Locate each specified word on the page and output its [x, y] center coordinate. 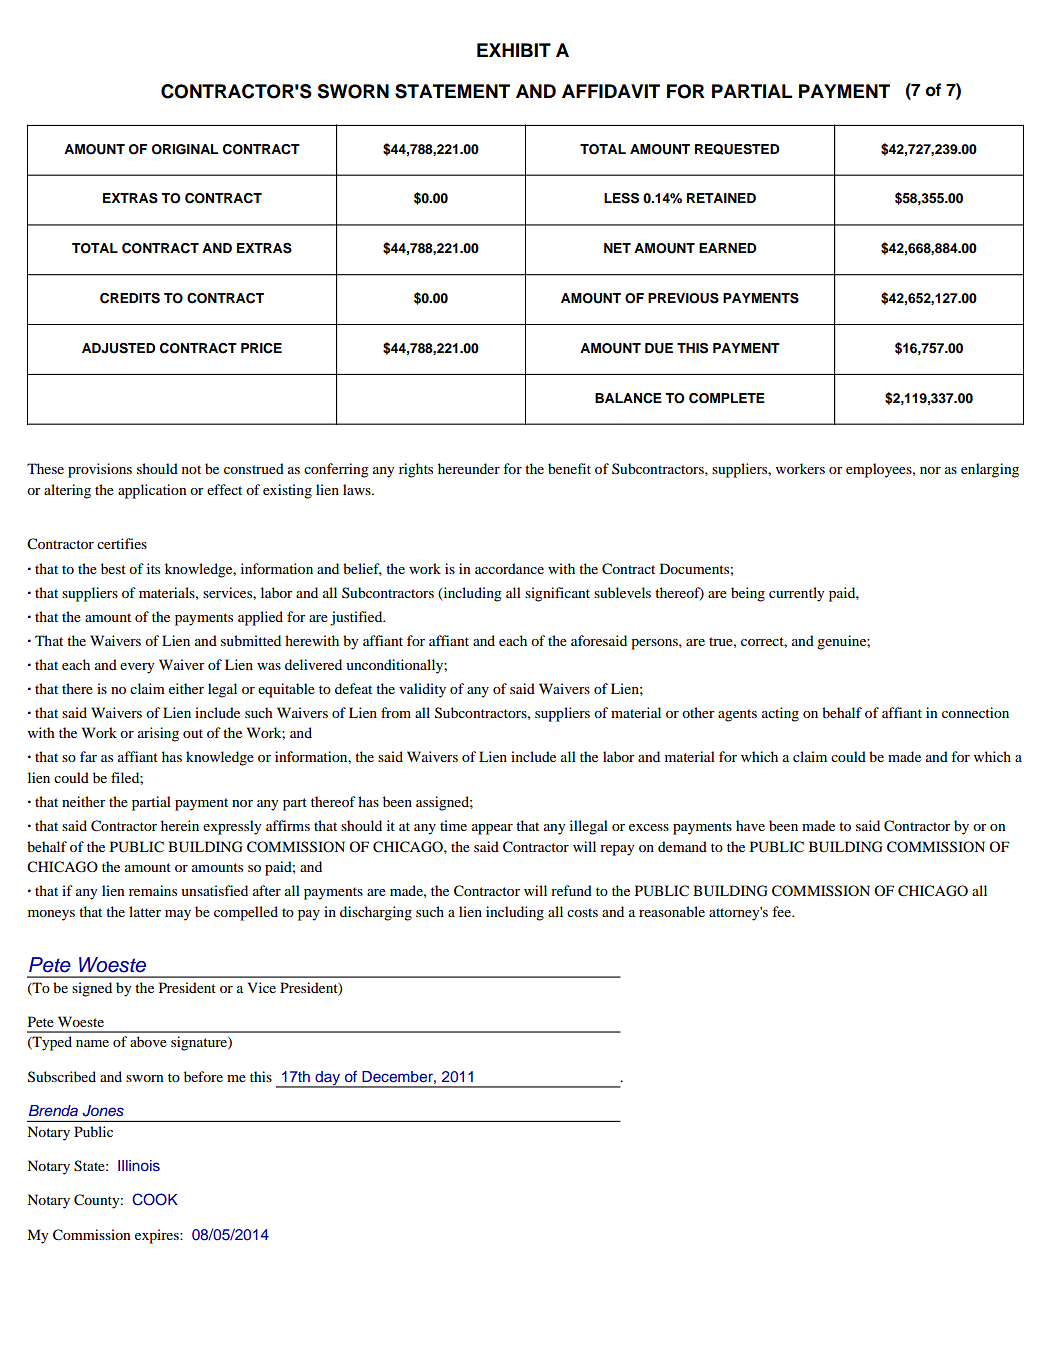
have [750, 825]
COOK [155, 1199]
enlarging [990, 470]
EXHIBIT [514, 50]
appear [492, 829]
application [152, 491]
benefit [569, 468]
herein [180, 825]
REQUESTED [737, 149]
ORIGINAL [185, 149]
